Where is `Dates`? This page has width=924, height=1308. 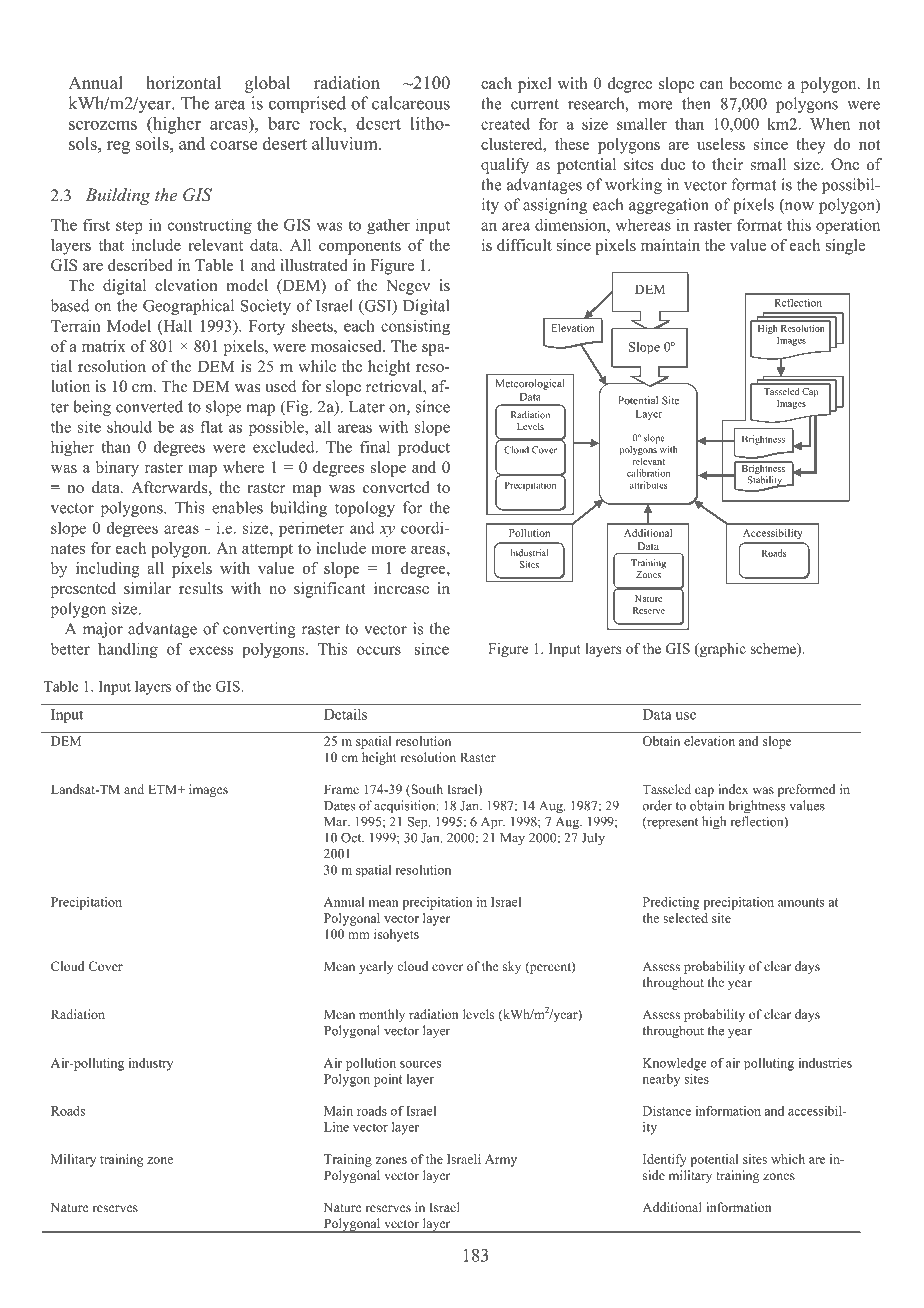 Dates is located at coordinates (339, 806).
